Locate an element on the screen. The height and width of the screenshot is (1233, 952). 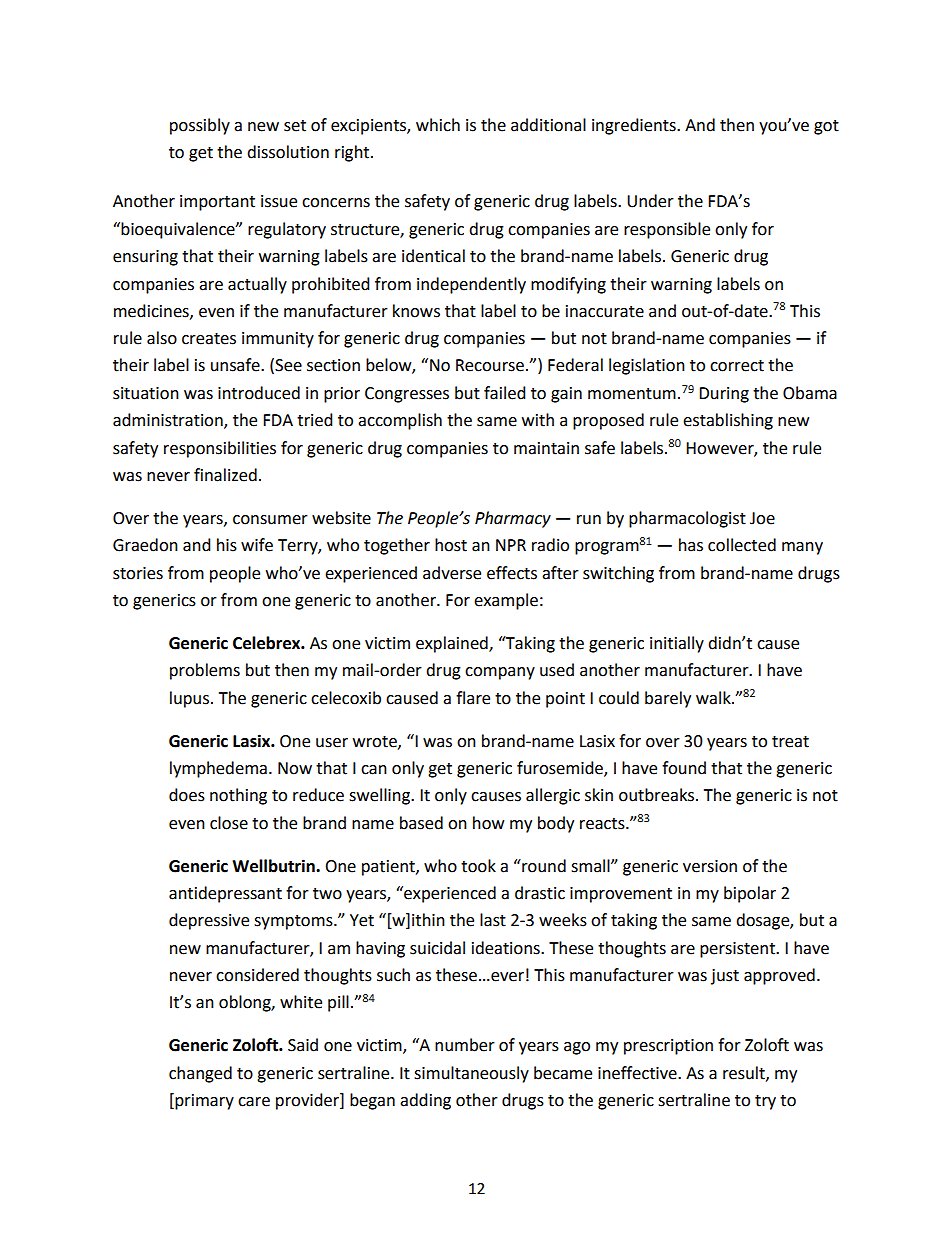
got is located at coordinates (826, 127).
